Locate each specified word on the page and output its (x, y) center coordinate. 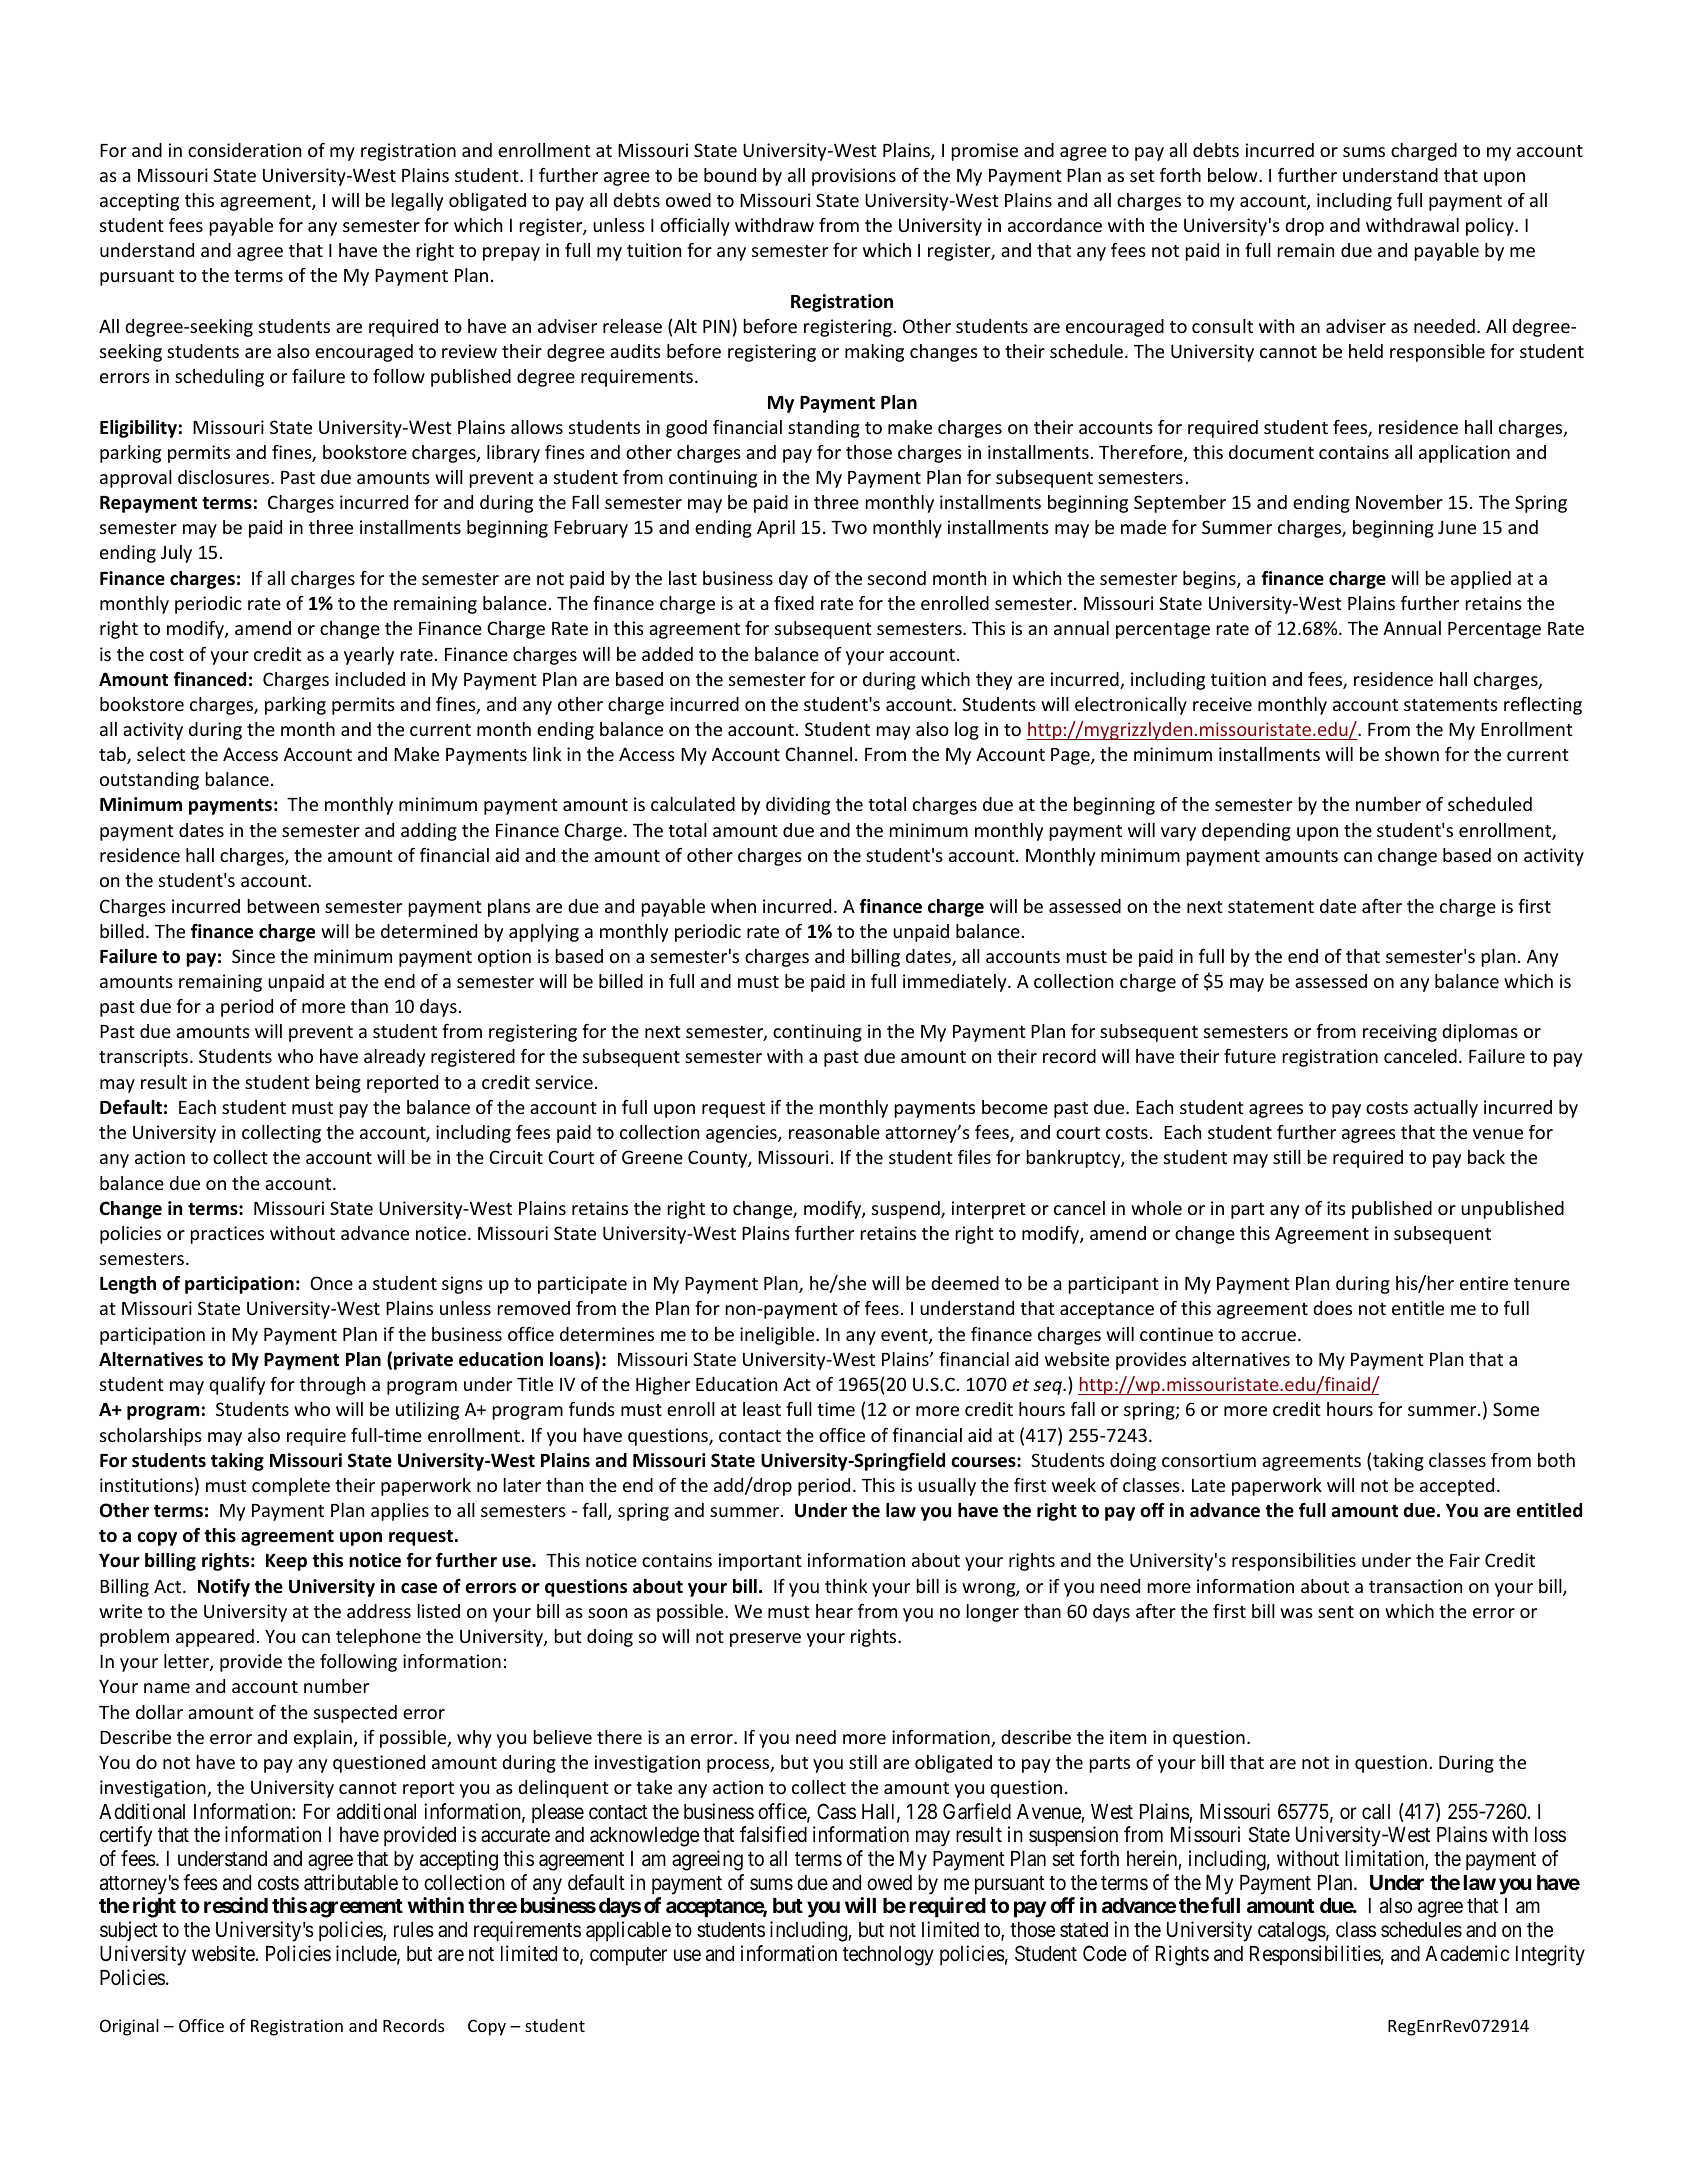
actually (1446, 1109)
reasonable (834, 1132)
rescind (236, 1905)
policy (1491, 227)
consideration (244, 150)
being (338, 1084)
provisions (854, 177)
